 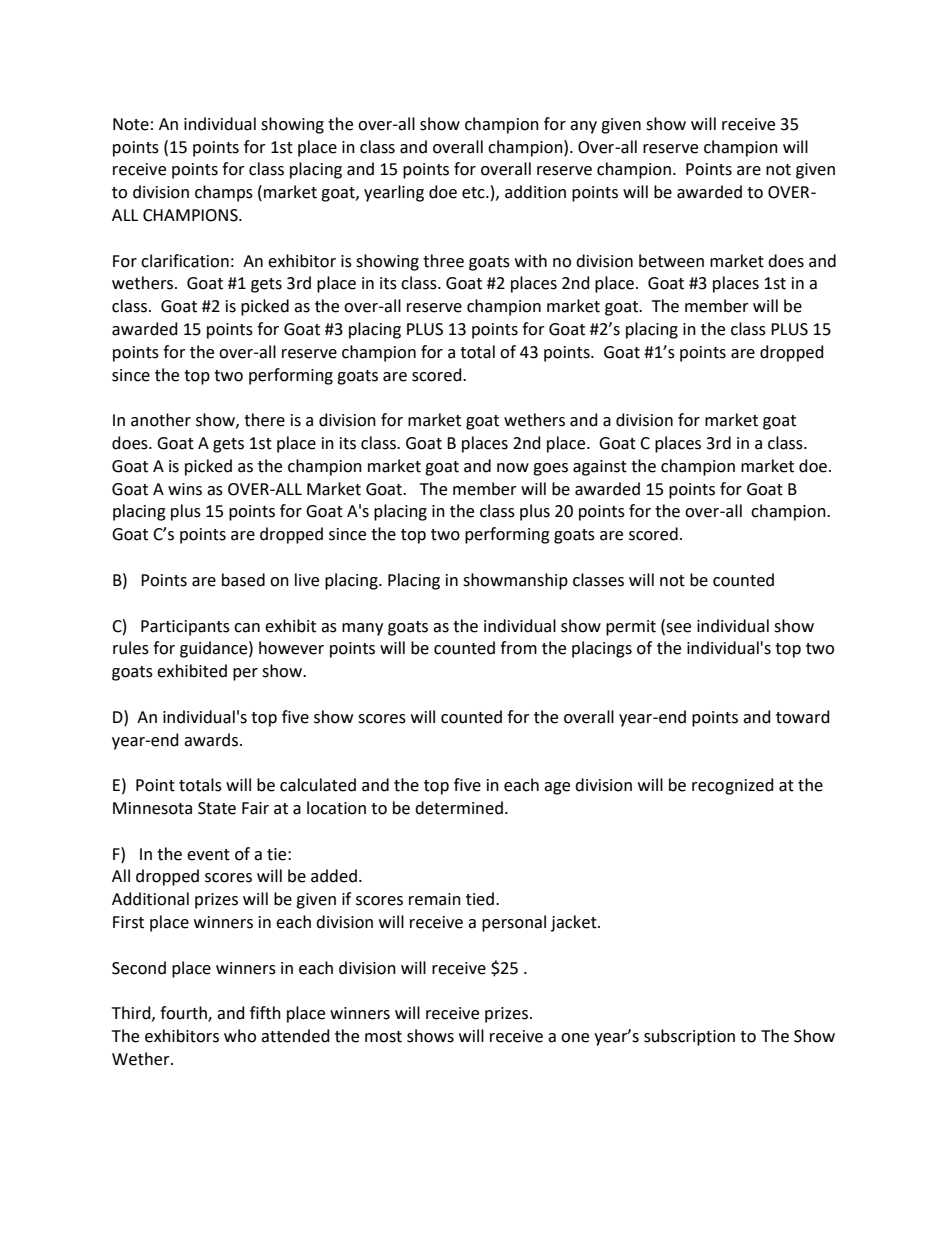 What do you see at coordinates (383, 1037) in the screenshot?
I see `most` at bounding box center [383, 1037].
